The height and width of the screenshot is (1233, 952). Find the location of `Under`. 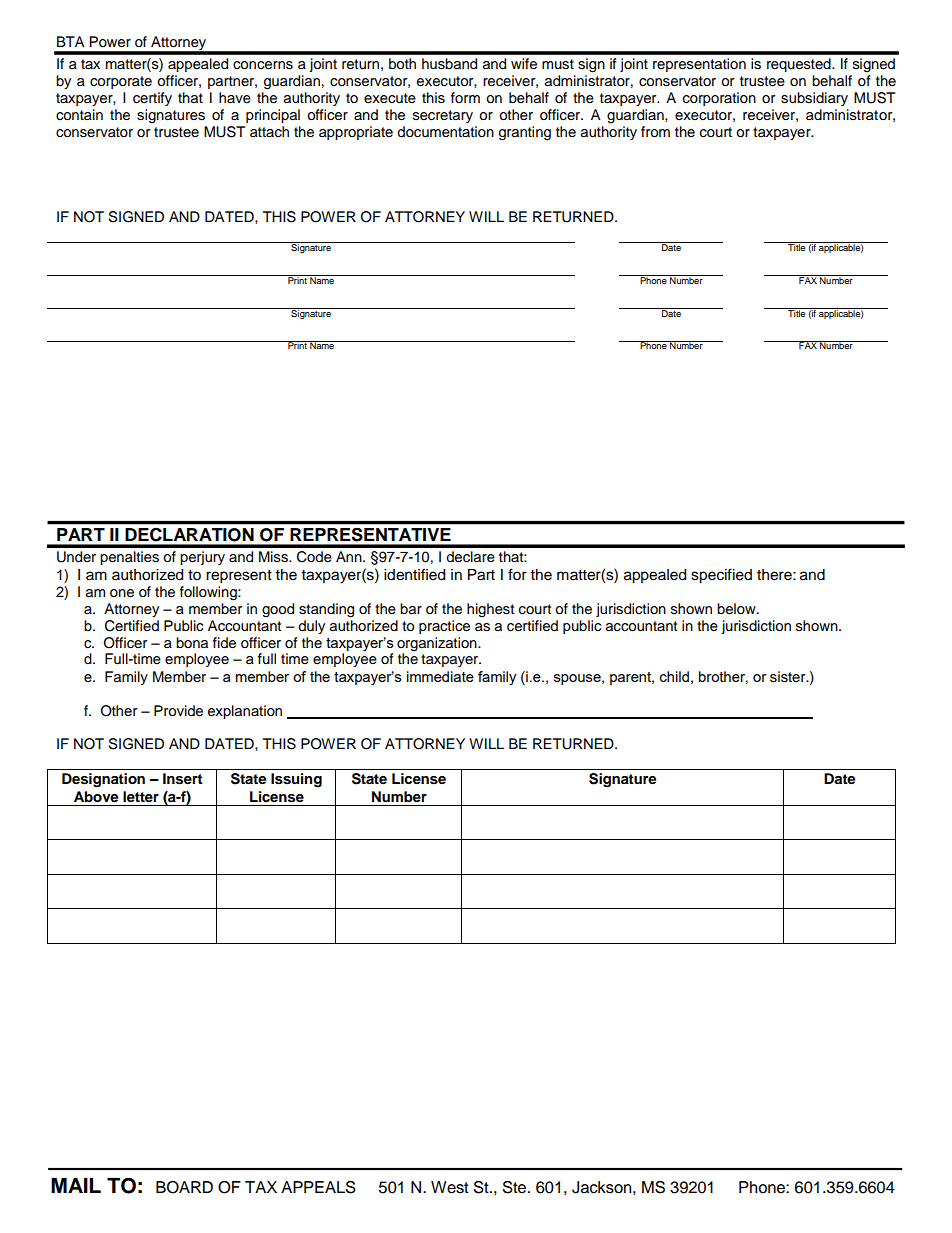

Under is located at coordinates (76, 557).
